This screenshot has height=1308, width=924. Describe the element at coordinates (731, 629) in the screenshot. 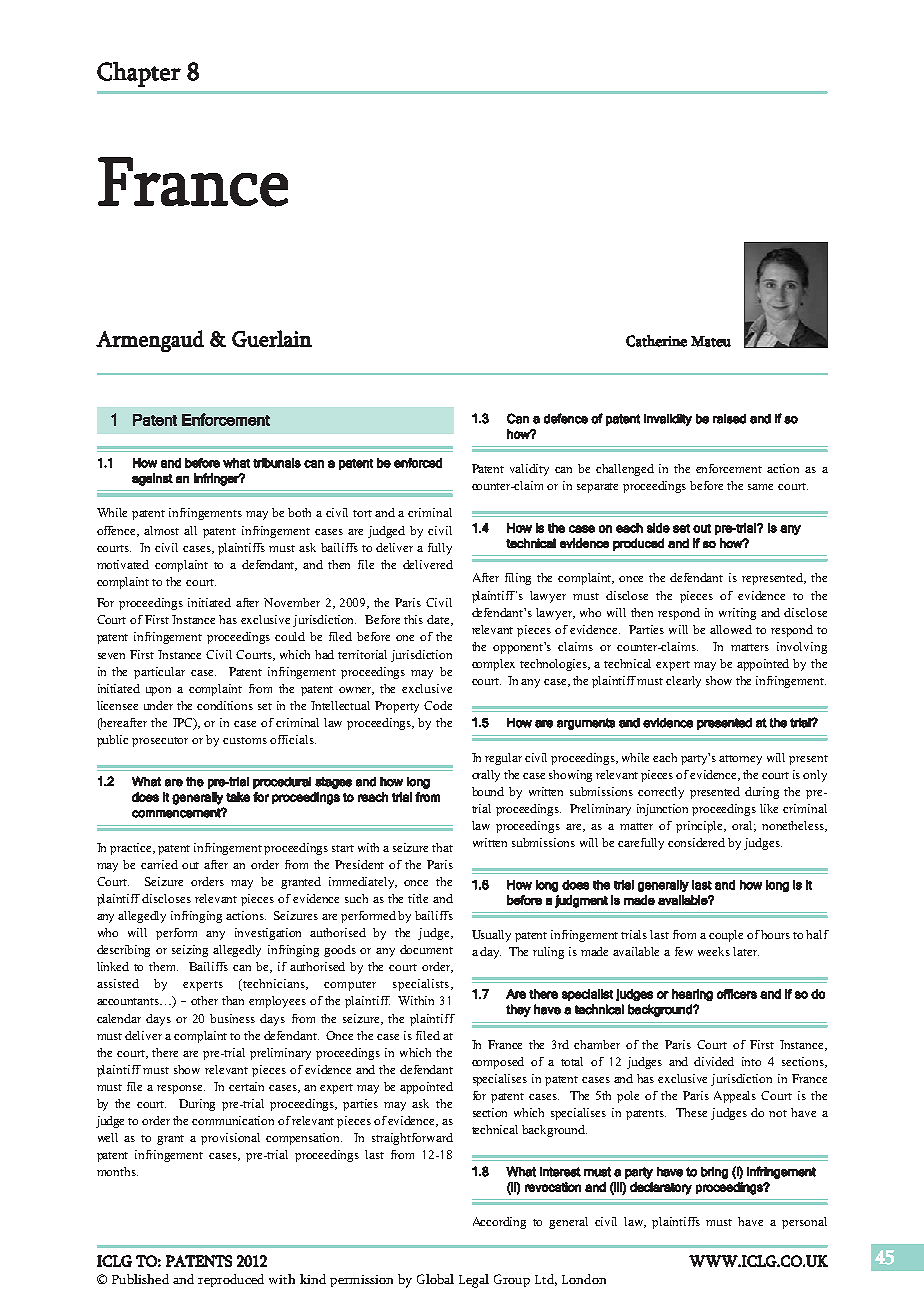

I see `allowed` at that location.
